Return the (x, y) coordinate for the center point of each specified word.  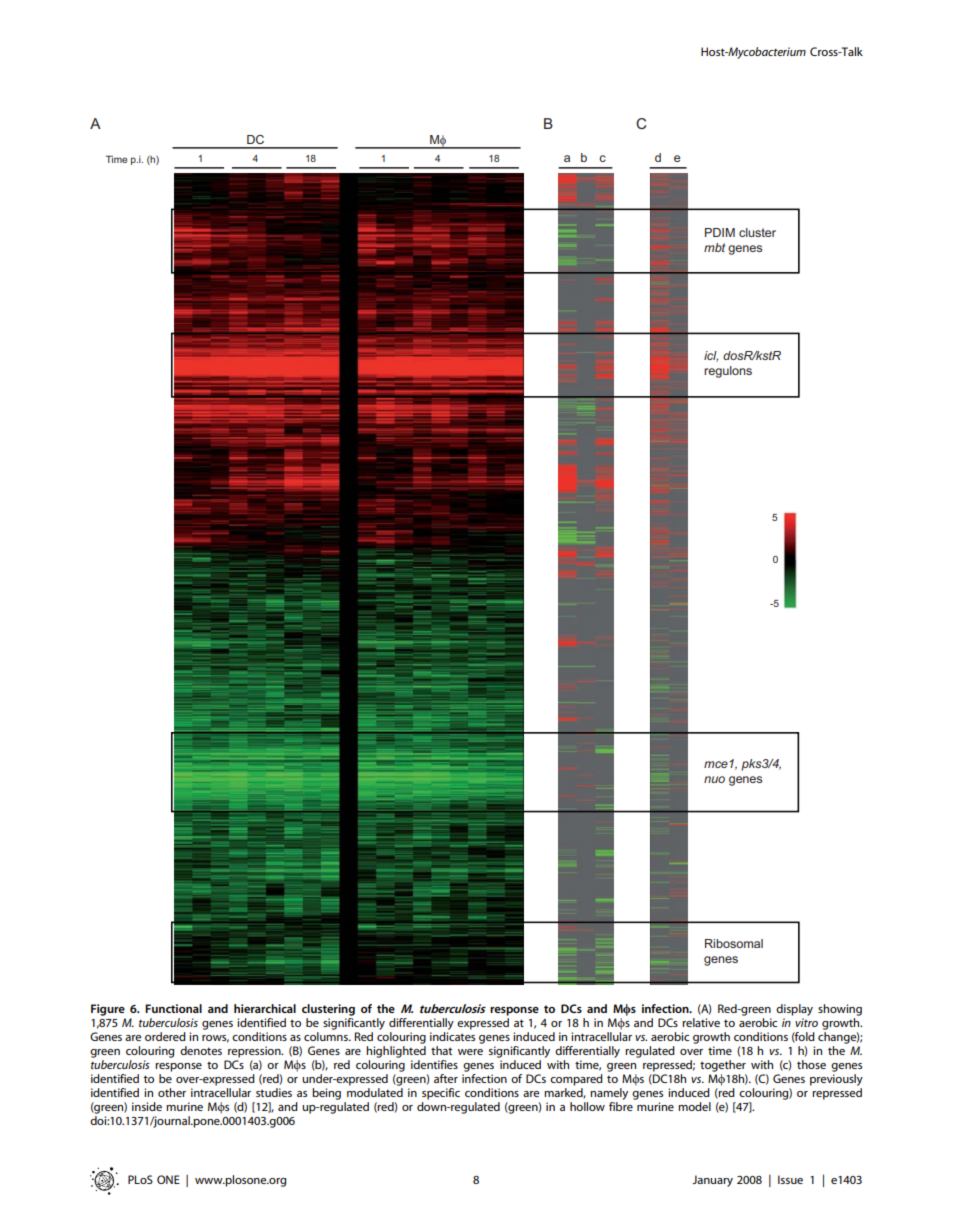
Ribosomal (734, 943)
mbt (714, 247)
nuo (714, 779)
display (794, 1010)
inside (147, 1106)
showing (840, 1010)
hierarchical (265, 1008)
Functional (173, 1008)
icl (711, 356)
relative (701, 1022)
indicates (452, 1036)
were (470, 1052)
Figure (108, 1010)
